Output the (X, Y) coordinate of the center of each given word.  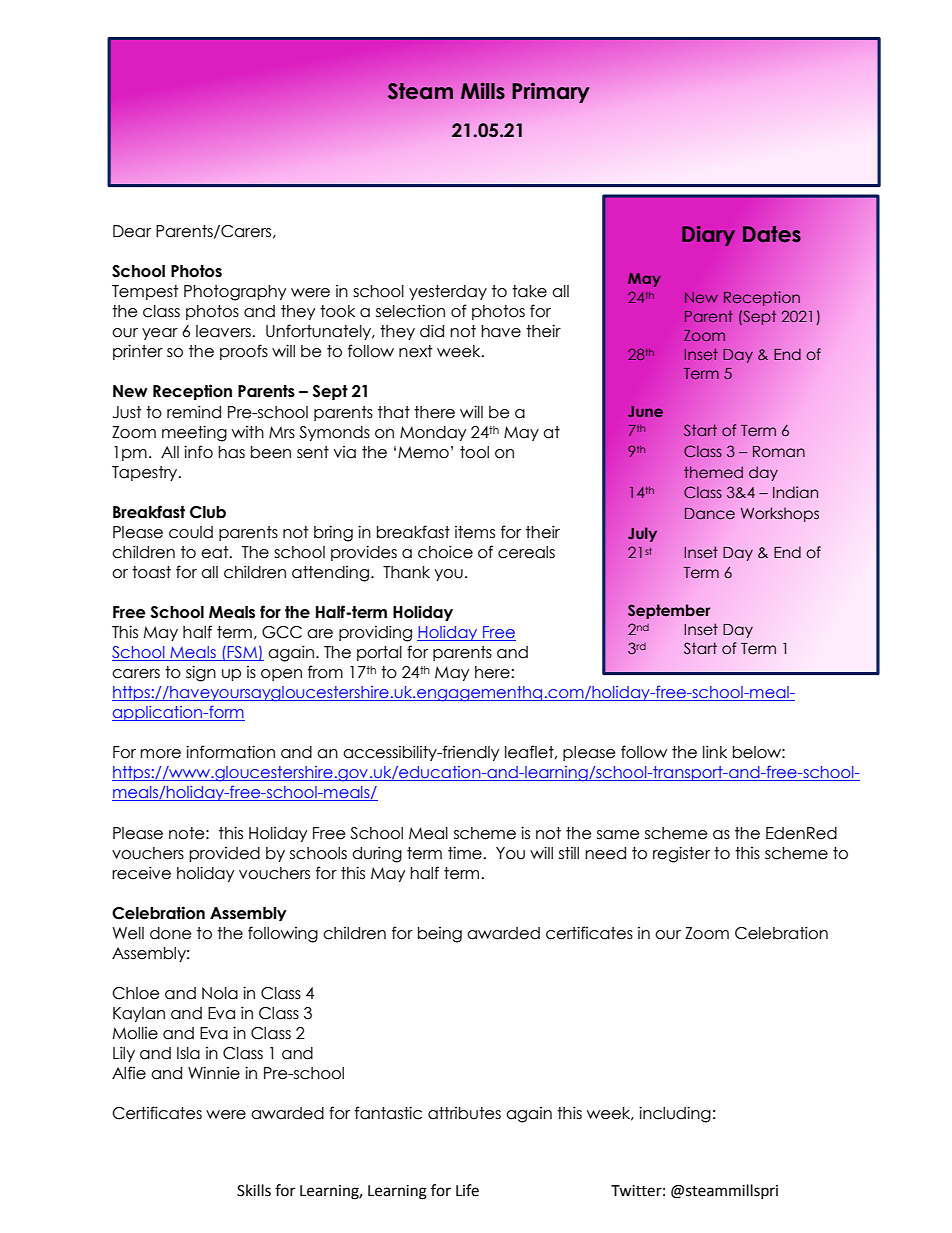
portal (379, 653)
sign (201, 673)
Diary (708, 235)
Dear (132, 231)
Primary (551, 92)
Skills (254, 1190)
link (715, 751)
